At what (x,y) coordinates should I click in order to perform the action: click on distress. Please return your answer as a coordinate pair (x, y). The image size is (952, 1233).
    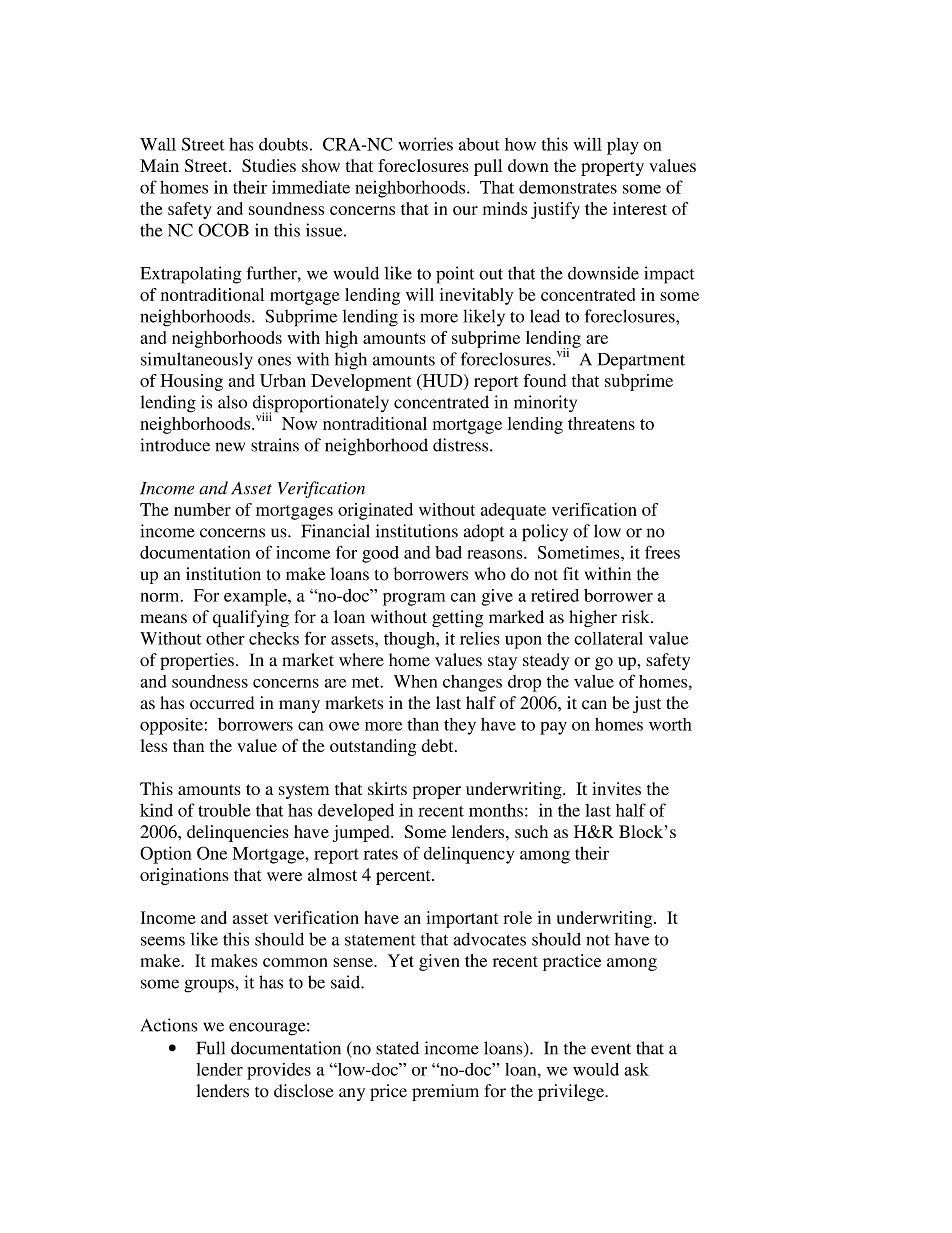
    Looking at the image, I should click on (462, 445).
